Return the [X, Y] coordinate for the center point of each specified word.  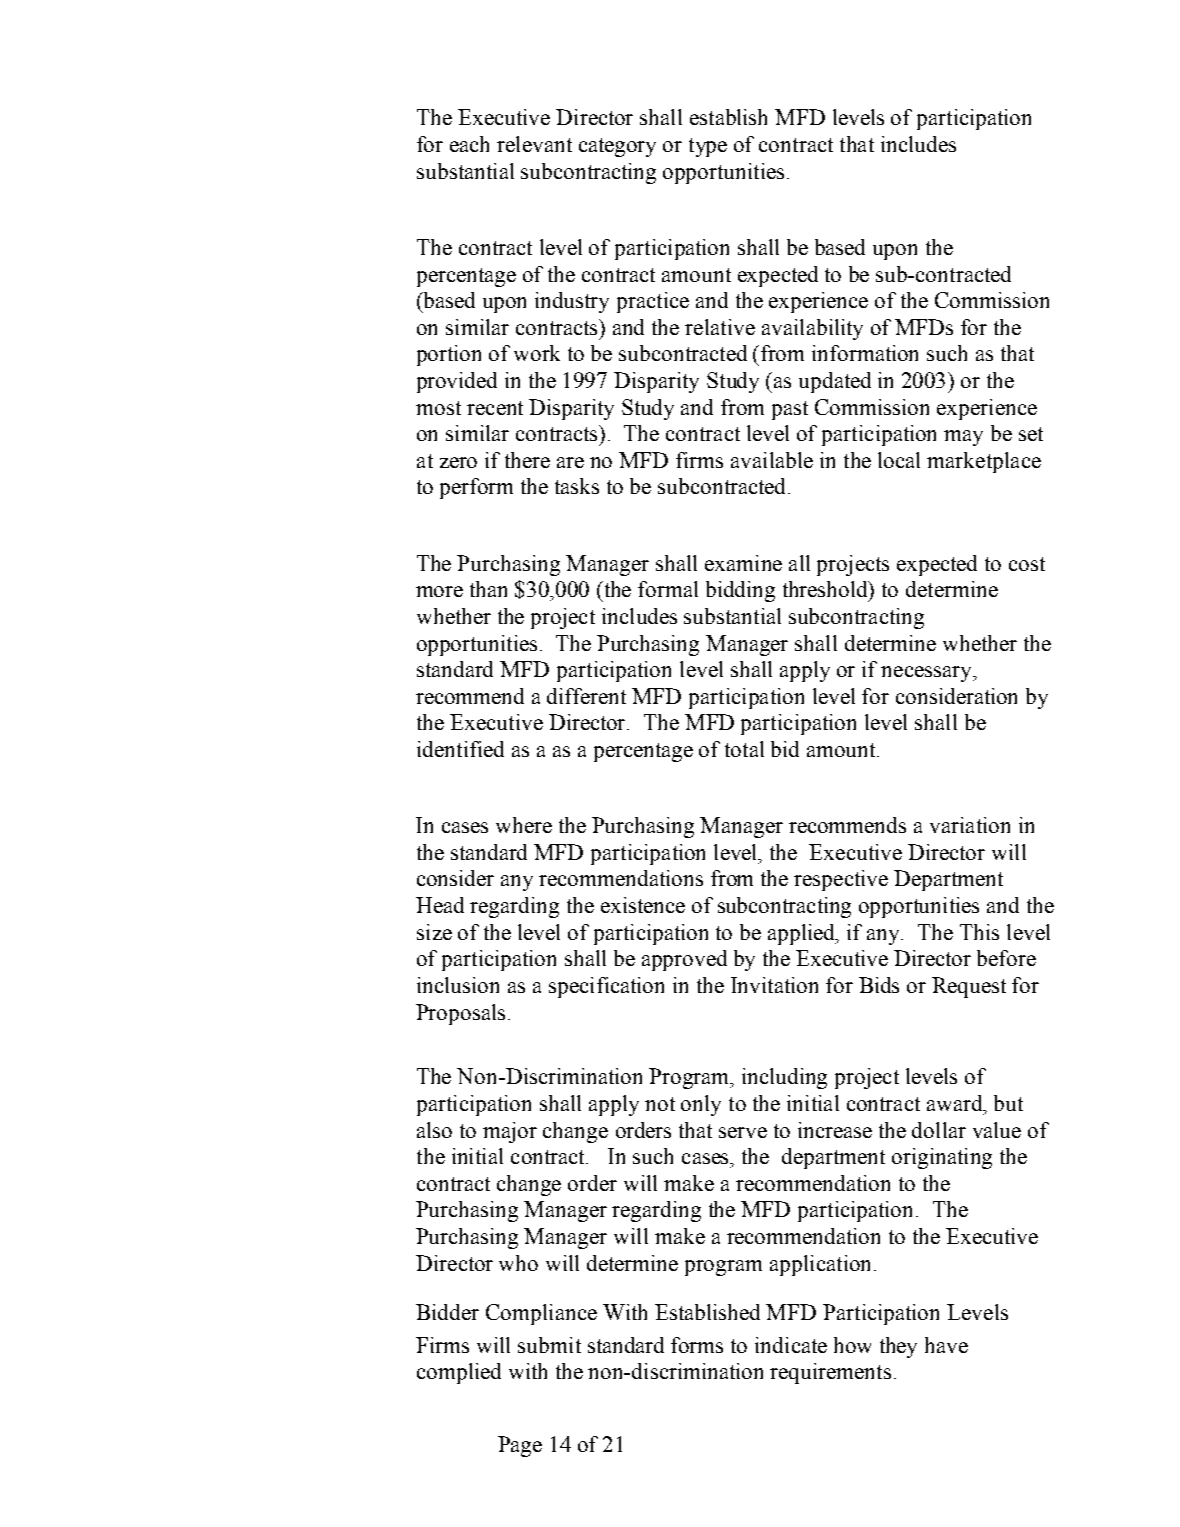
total [744, 749]
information [865, 353]
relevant [534, 144]
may [963, 438]
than [488, 589]
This [979, 932]
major [510, 1132]
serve [743, 1132]
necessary [927, 674]
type [708, 147]
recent [495, 408]
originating [942, 1158]
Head [440, 905]
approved [684, 960]
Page [520, 1446]
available [772, 460]
